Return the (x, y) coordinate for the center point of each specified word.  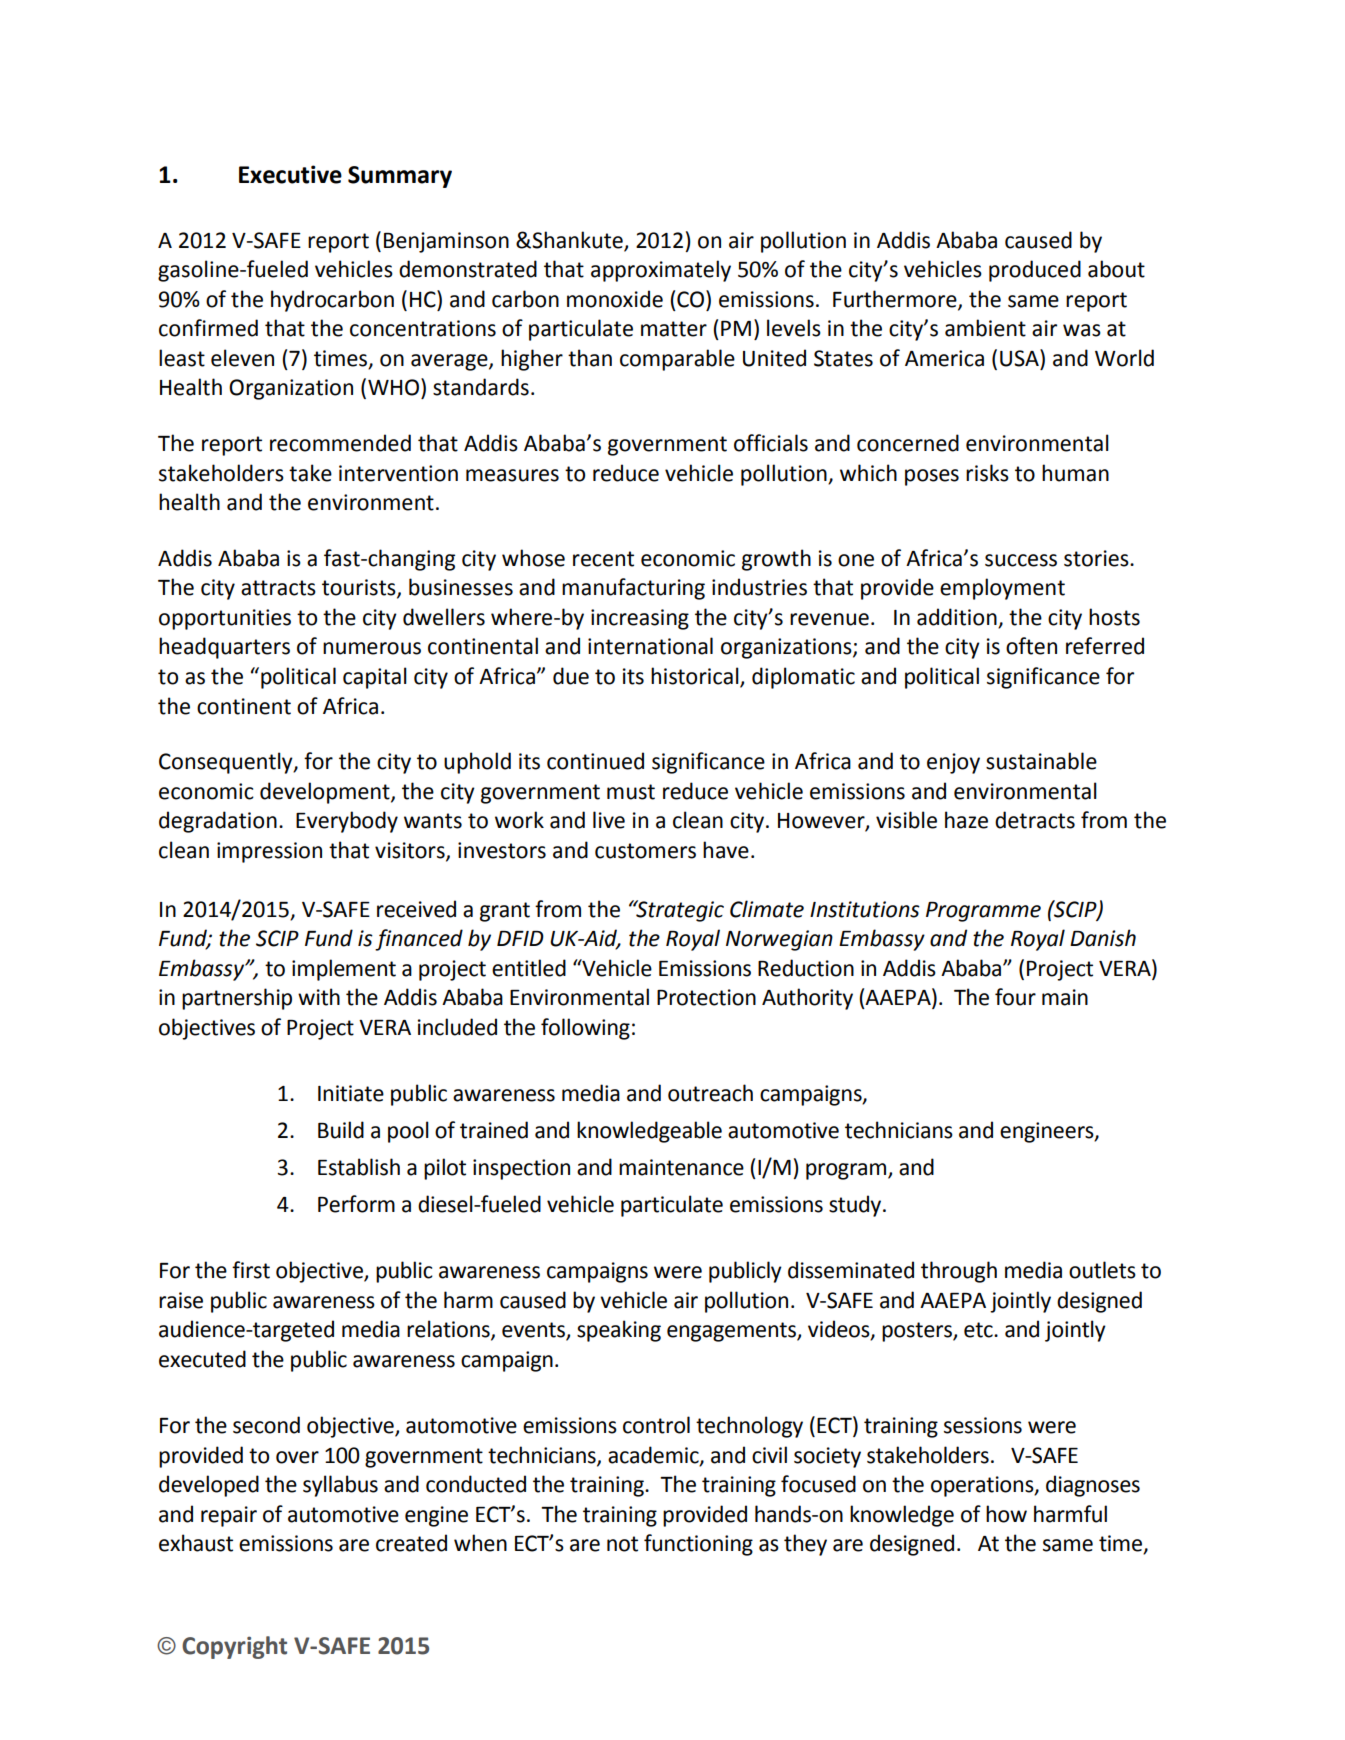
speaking (619, 1331)
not (622, 1544)
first (251, 1270)
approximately (661, 271)
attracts (278, 588)
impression (269, 852)
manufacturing (633, 589)
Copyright (234, 1647)
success (1021, 560)
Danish (1103, 938)
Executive (290, 174)
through (959, 1272)
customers (645, 851)
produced (1035, 271)
